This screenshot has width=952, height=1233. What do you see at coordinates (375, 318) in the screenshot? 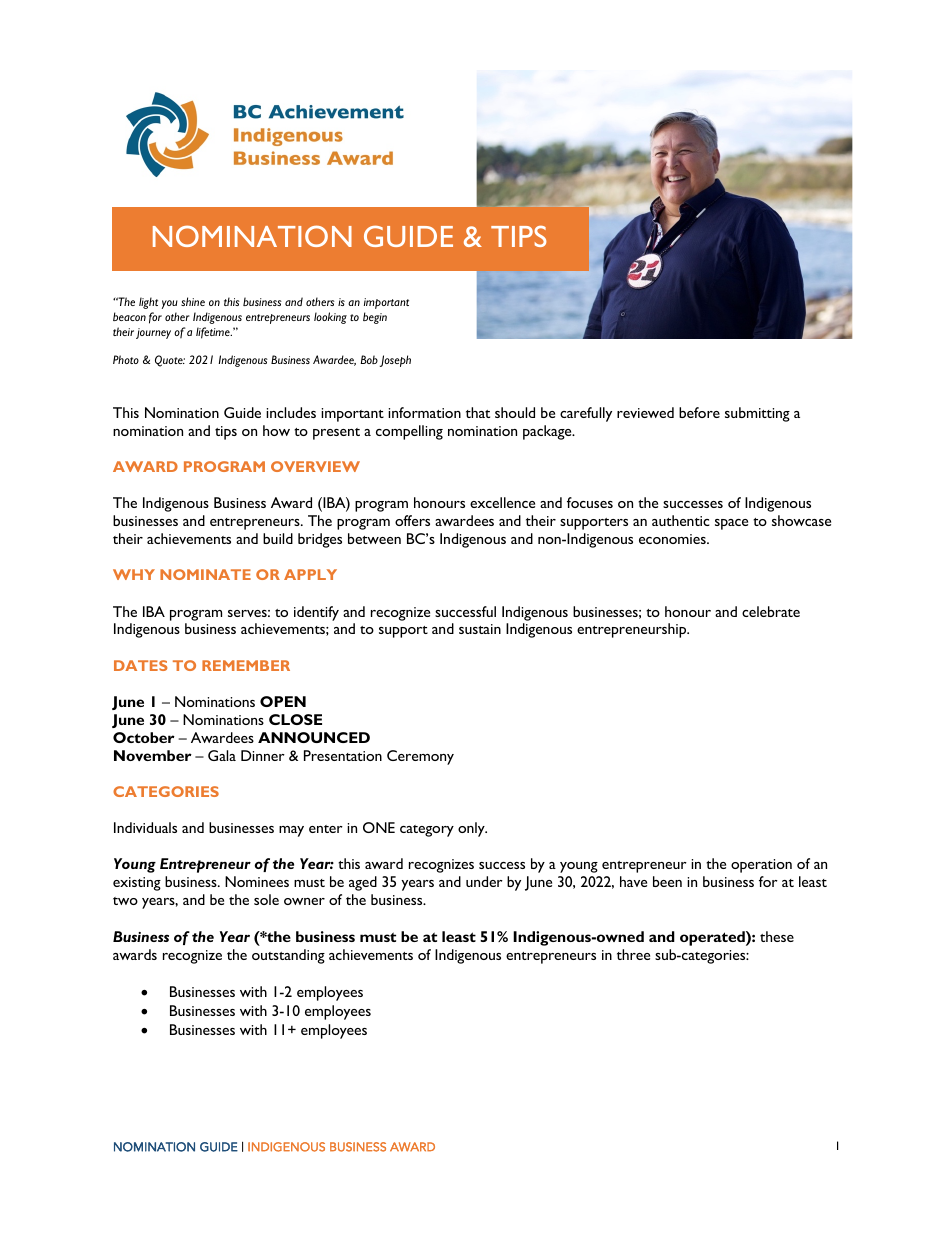
I see `begin` at bounding box center [375, 318].
